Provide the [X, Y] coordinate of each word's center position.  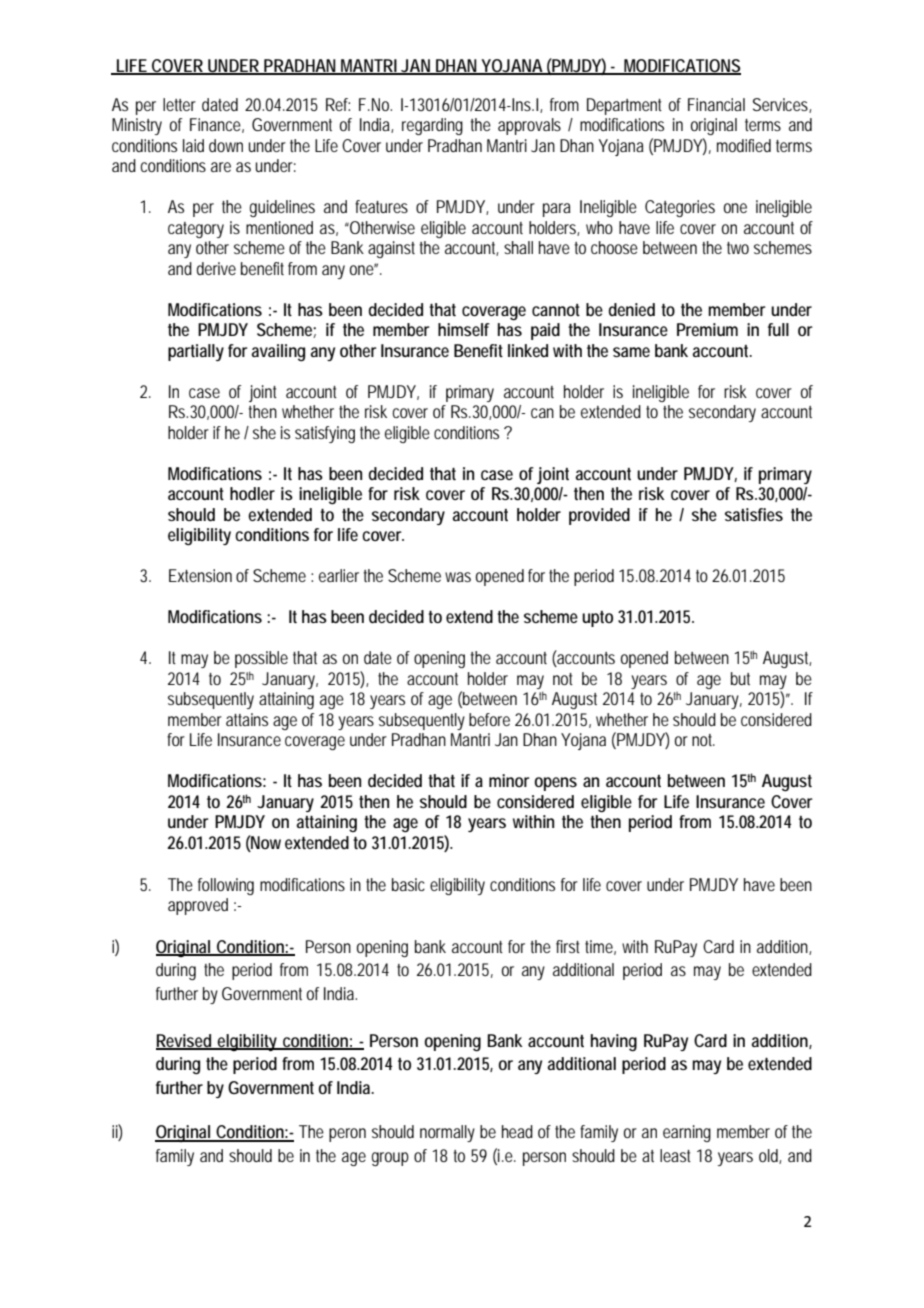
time [600, 947]
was [458, 577]
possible [261, 659]
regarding [432, 126]
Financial [716, 104]
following [226, 886]
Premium [707, 329]
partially [196, 352]
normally [447, 1133]
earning [687, 1133]
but [740, 678]
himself [464, 329]
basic [408, 884]
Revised [185, 1041]
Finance [217, 125]
